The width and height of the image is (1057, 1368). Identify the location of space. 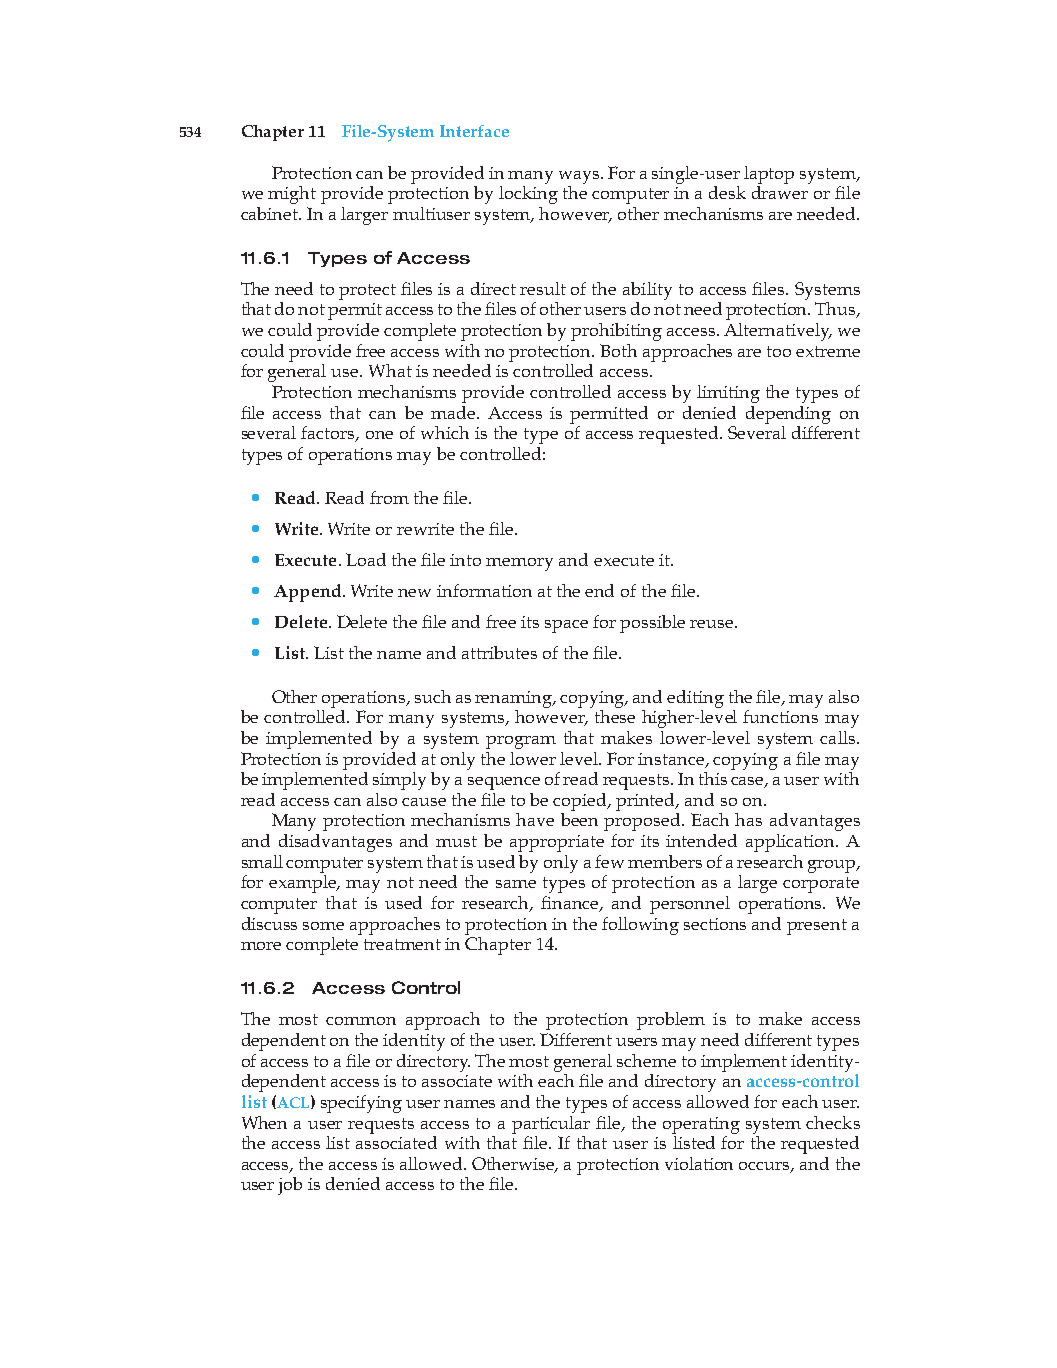
(566, 626).
